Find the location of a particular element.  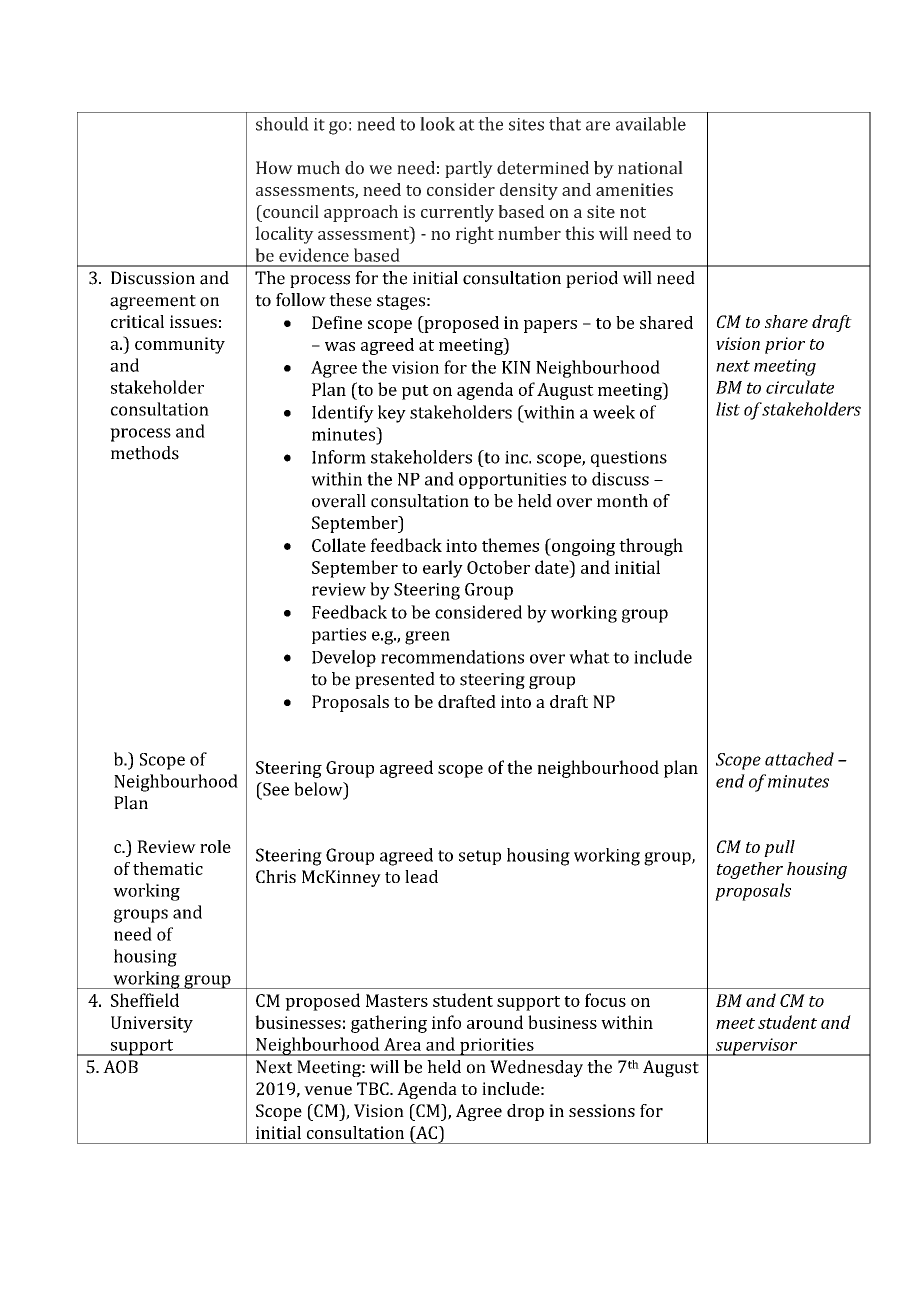

together is located at coordinates (750, 870).
